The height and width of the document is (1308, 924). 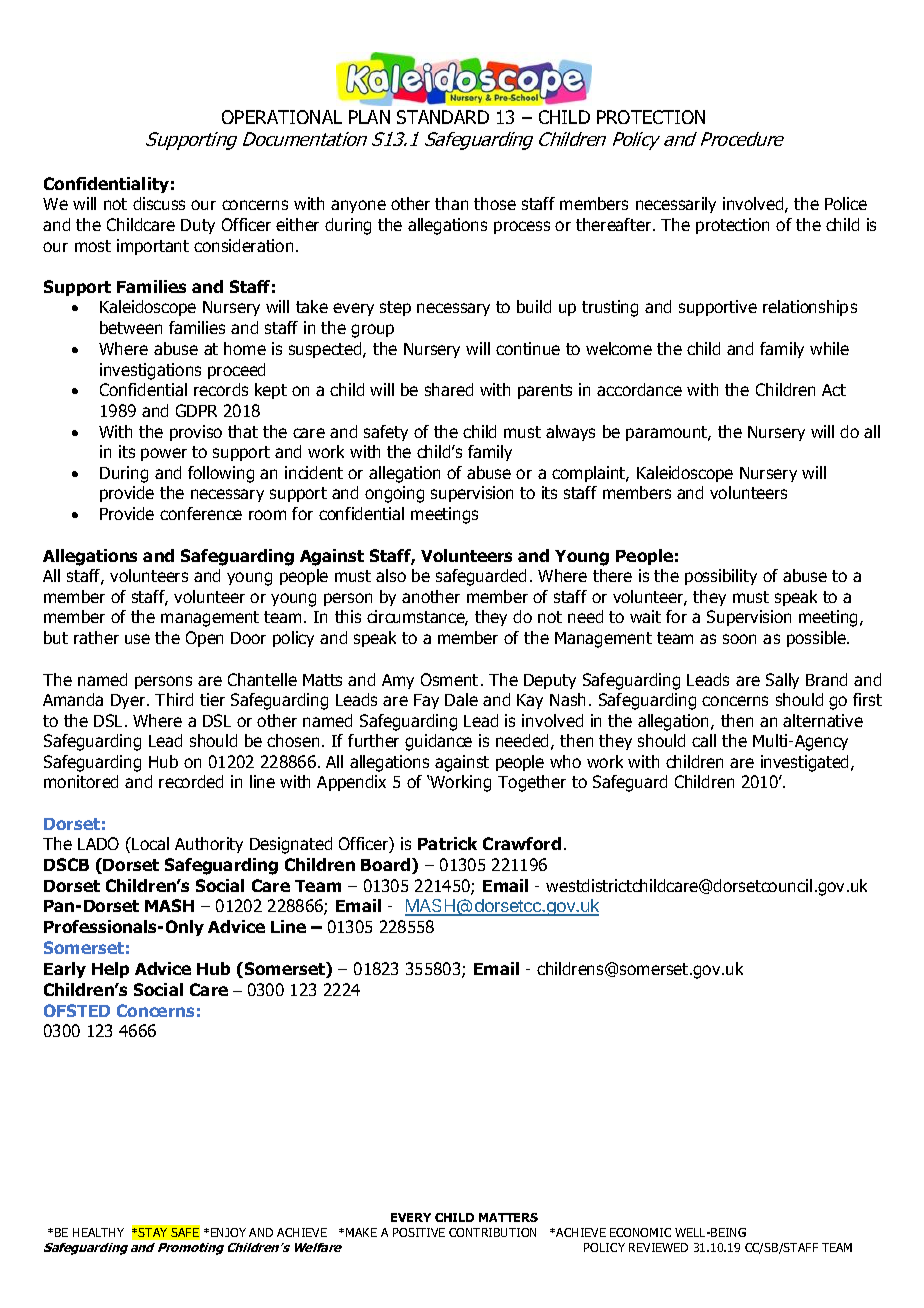 I want to click on CONTRIBUTION, so click(x=492, y=1232).
